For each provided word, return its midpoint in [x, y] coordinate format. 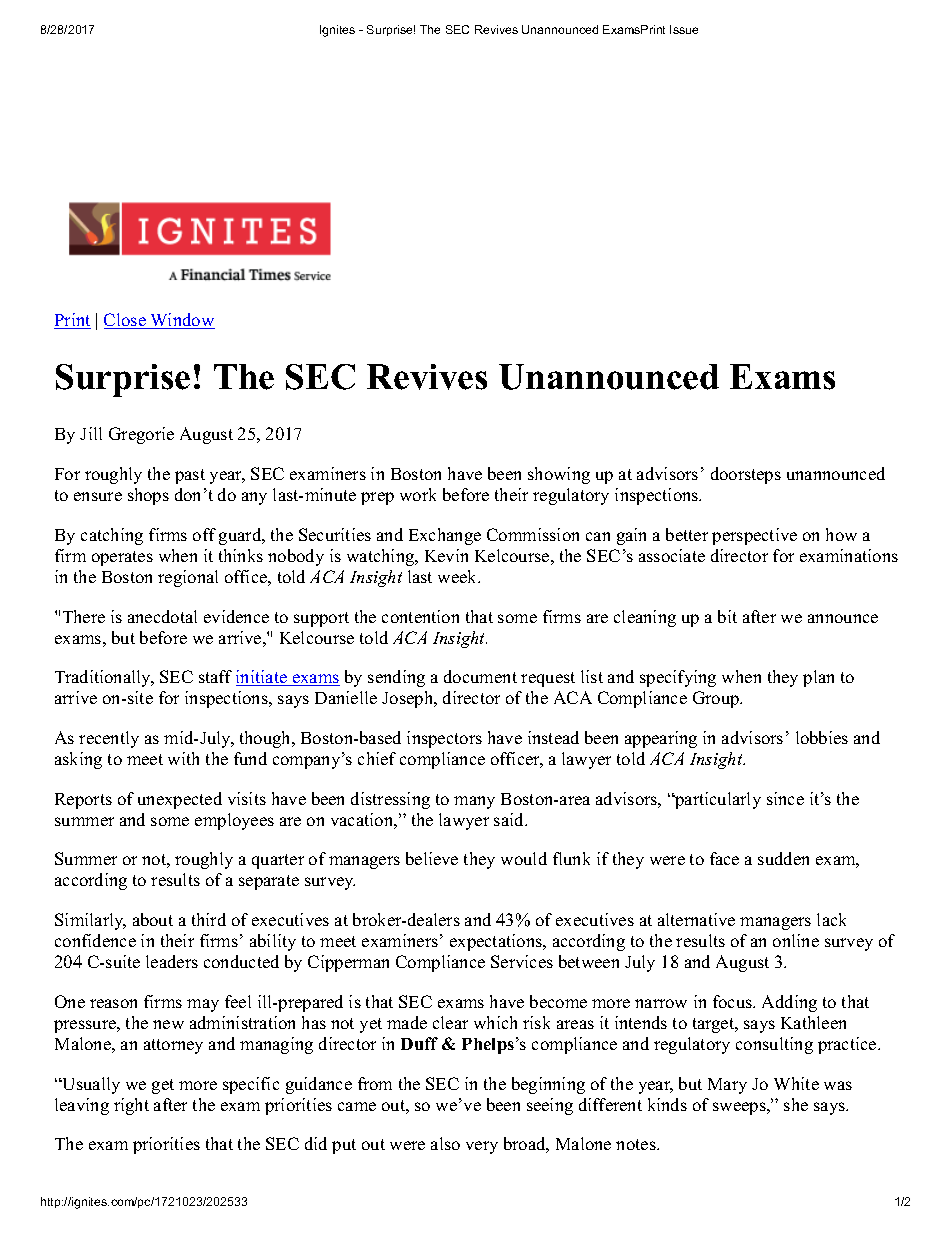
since [785, 798]
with [183, 758]
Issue [684, 29]
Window [182, 321]
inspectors [444, 739]
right [131, 1106]
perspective [754, 536]
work [418, 494]
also [445, 1143]
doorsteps [746, 475]
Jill [91, 433]
